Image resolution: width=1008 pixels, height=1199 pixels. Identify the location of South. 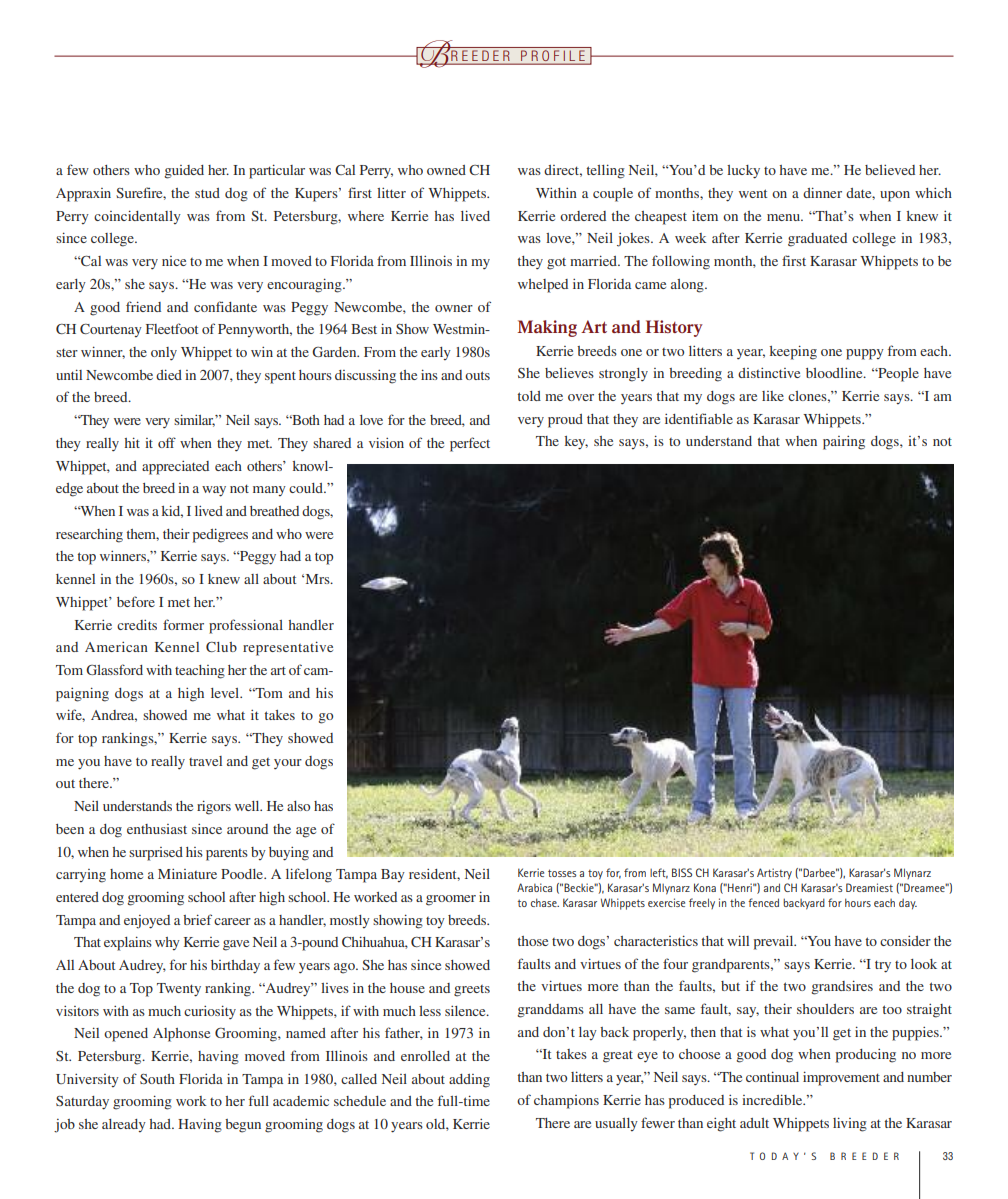
(157, 1079).
